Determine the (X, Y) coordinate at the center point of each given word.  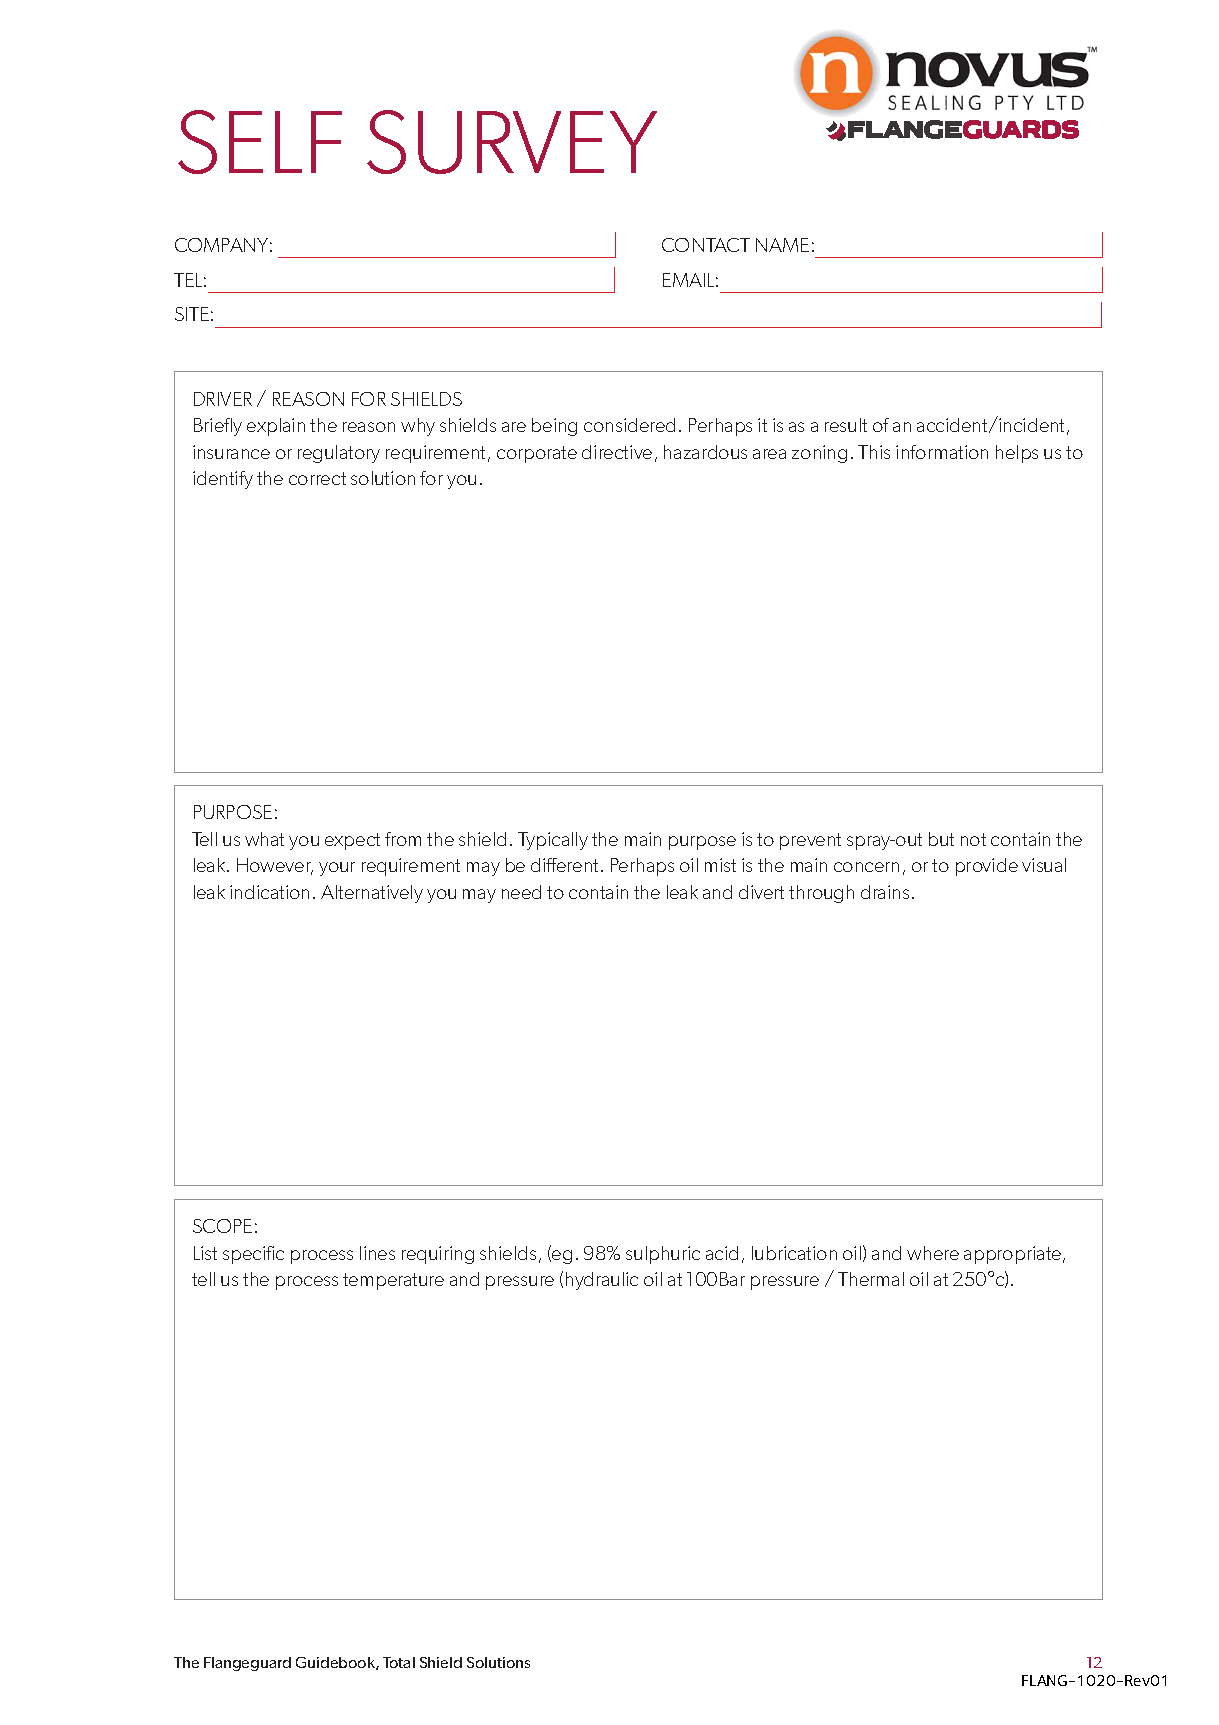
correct (317, 478)
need (521, 892)
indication (269, 892)
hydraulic (602, 1281)
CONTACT (706, 245)
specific (253, 1255)
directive (617, 452)
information (942, 452)
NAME (782, 245)
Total (399, 1662)
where (933, 1253)
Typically (553, 841)
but (941, 839)
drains (885, 892)
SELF (260, 142)
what (264, 839)
